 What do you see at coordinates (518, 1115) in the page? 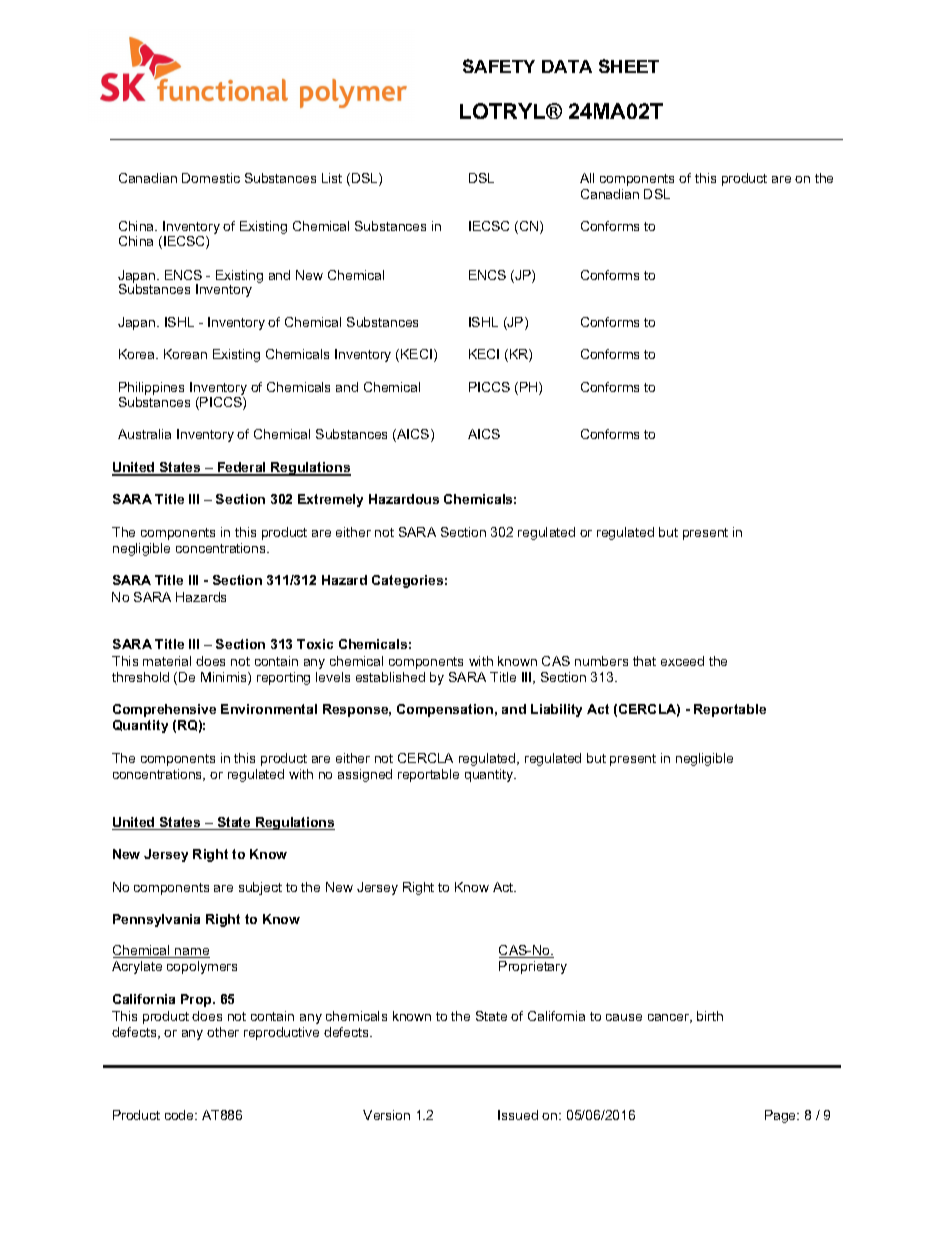
I see `Issued` at bounding box center [518, 1115].
